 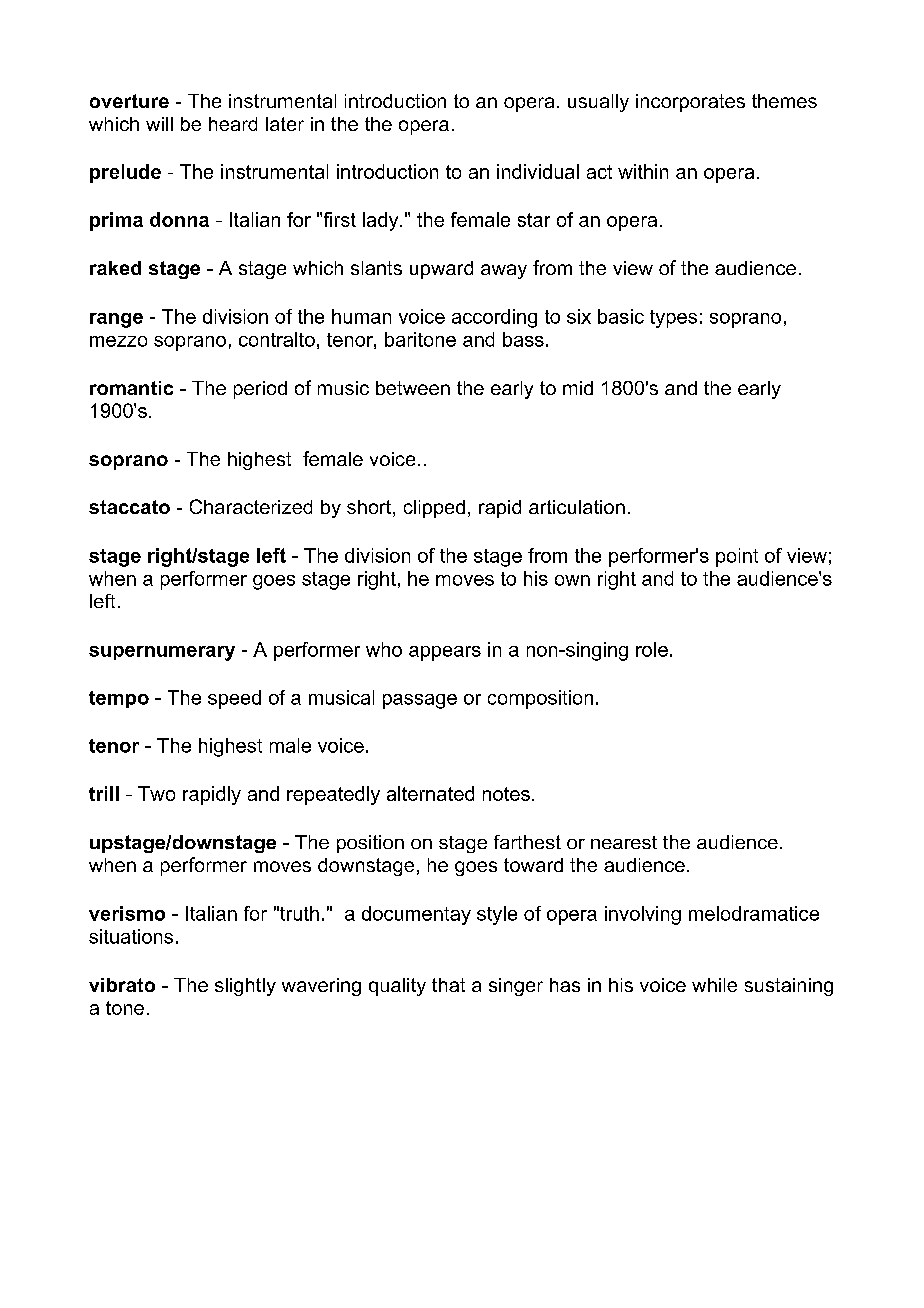 What do you see at coordinates (413, 388) in the image?
I see `between` at bounding box center [413, 388].
